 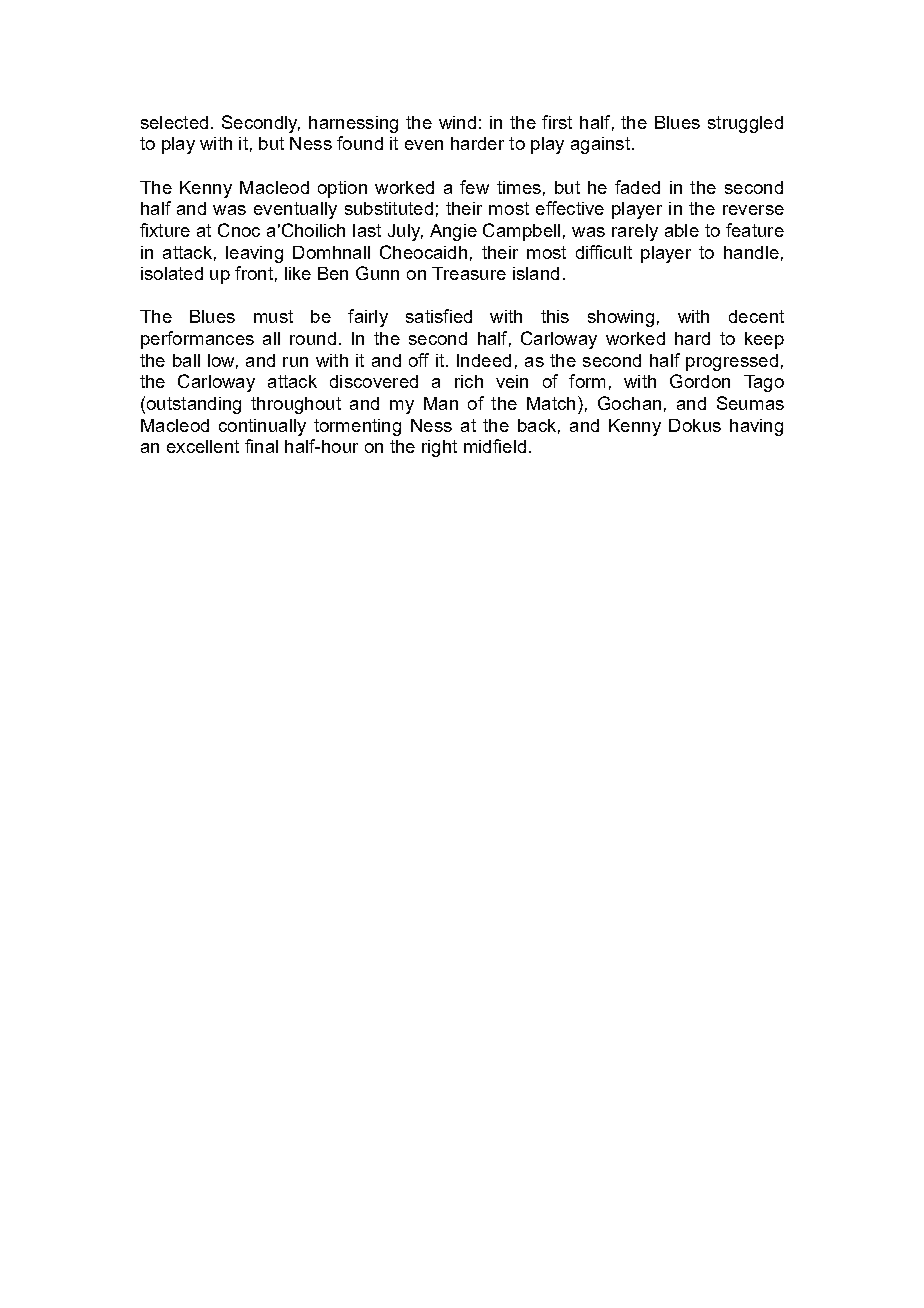 I want to click on final, so click(x=261, y=446).
